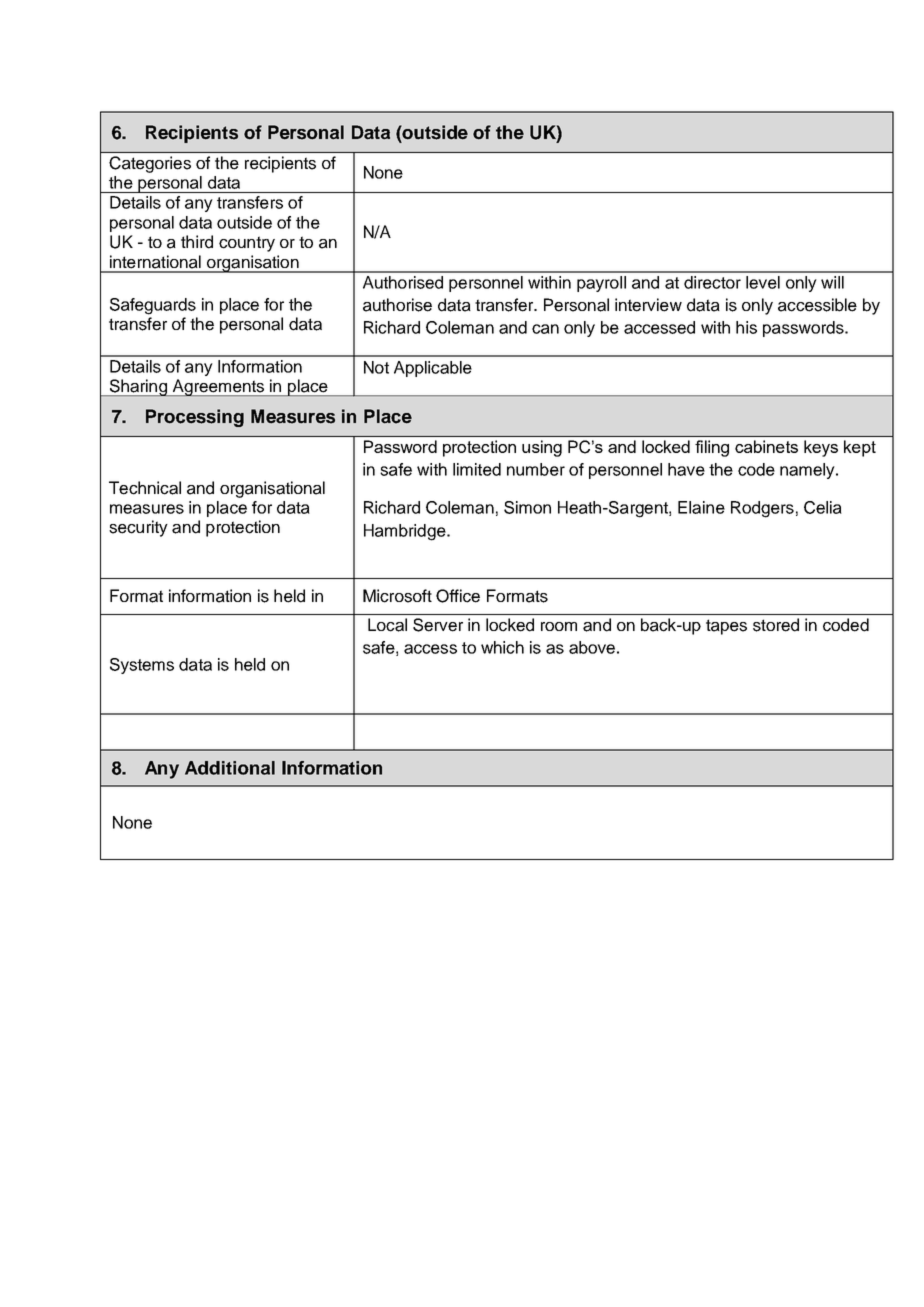 The image size is (924, 1307). What do you see at coordinates (247, 244) in the screenshot?
I see `country` at bounding box center [247, 244].
